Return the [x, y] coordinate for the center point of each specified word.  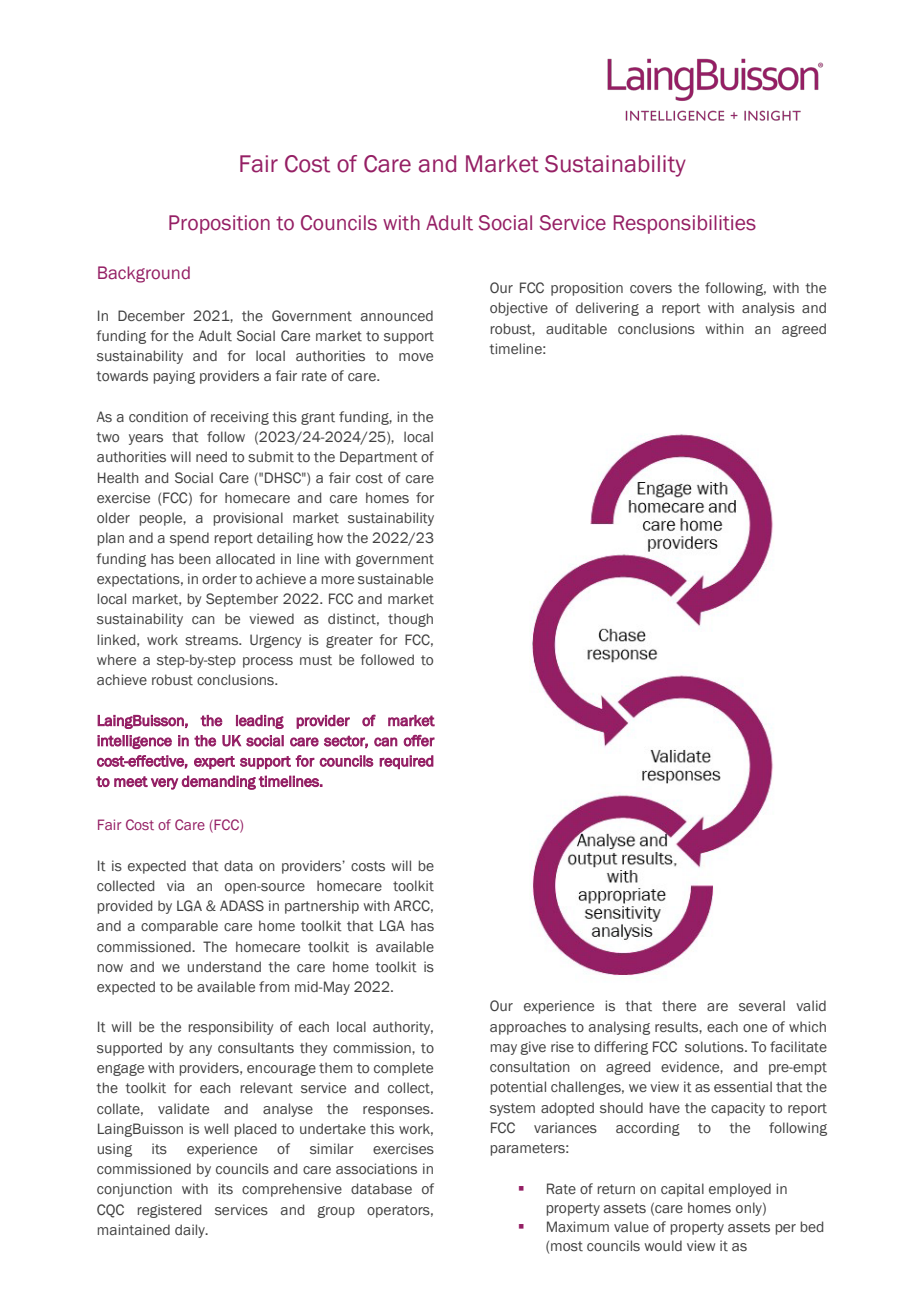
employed [740, 1190]
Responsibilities [685, 224]
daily [191, 1231]
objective [519, 309]
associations [376, 1169]
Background [144, 274]
